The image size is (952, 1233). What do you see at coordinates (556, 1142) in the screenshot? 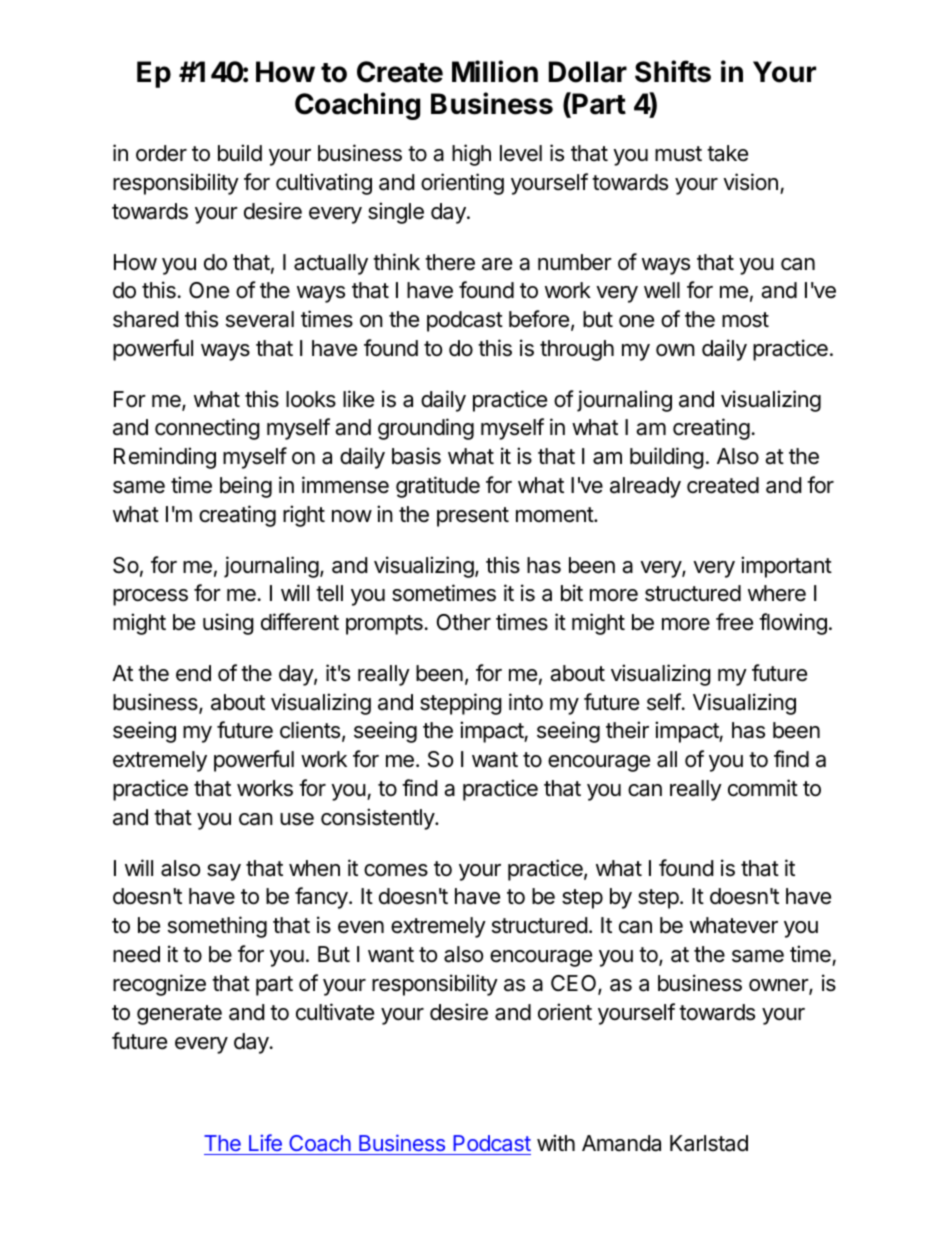
I see `with` at bounding box center [556, 1142].
